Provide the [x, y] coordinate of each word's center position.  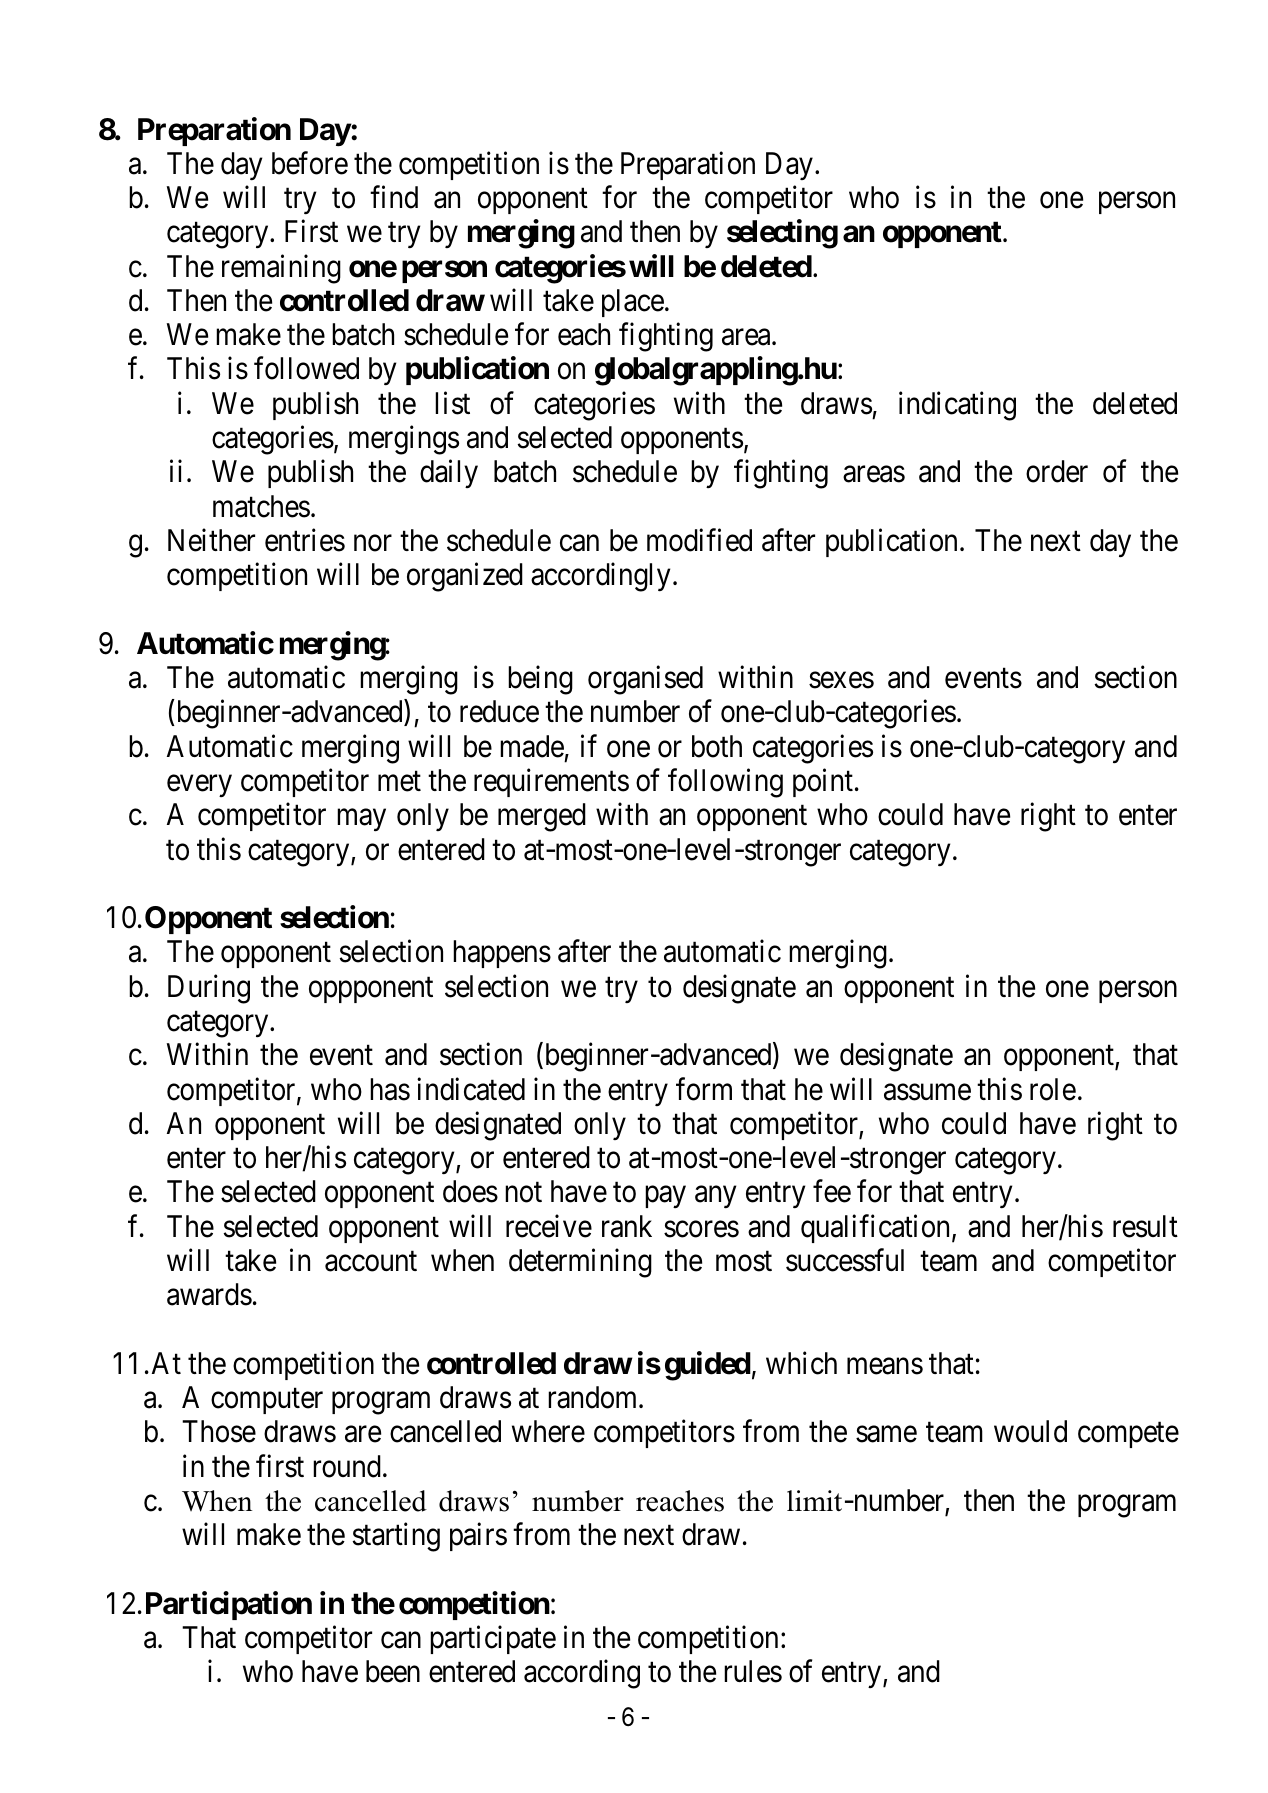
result [1145, 1226]
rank [627, 1226]
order [1057, 471]
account [371, 1262]
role [1053, 1089]
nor [373, 543]
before [310, 163]
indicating [957, 406]
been [393, 1671]
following [725, 783]
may [361, 820]
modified [699, 540]
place [633, 303]
